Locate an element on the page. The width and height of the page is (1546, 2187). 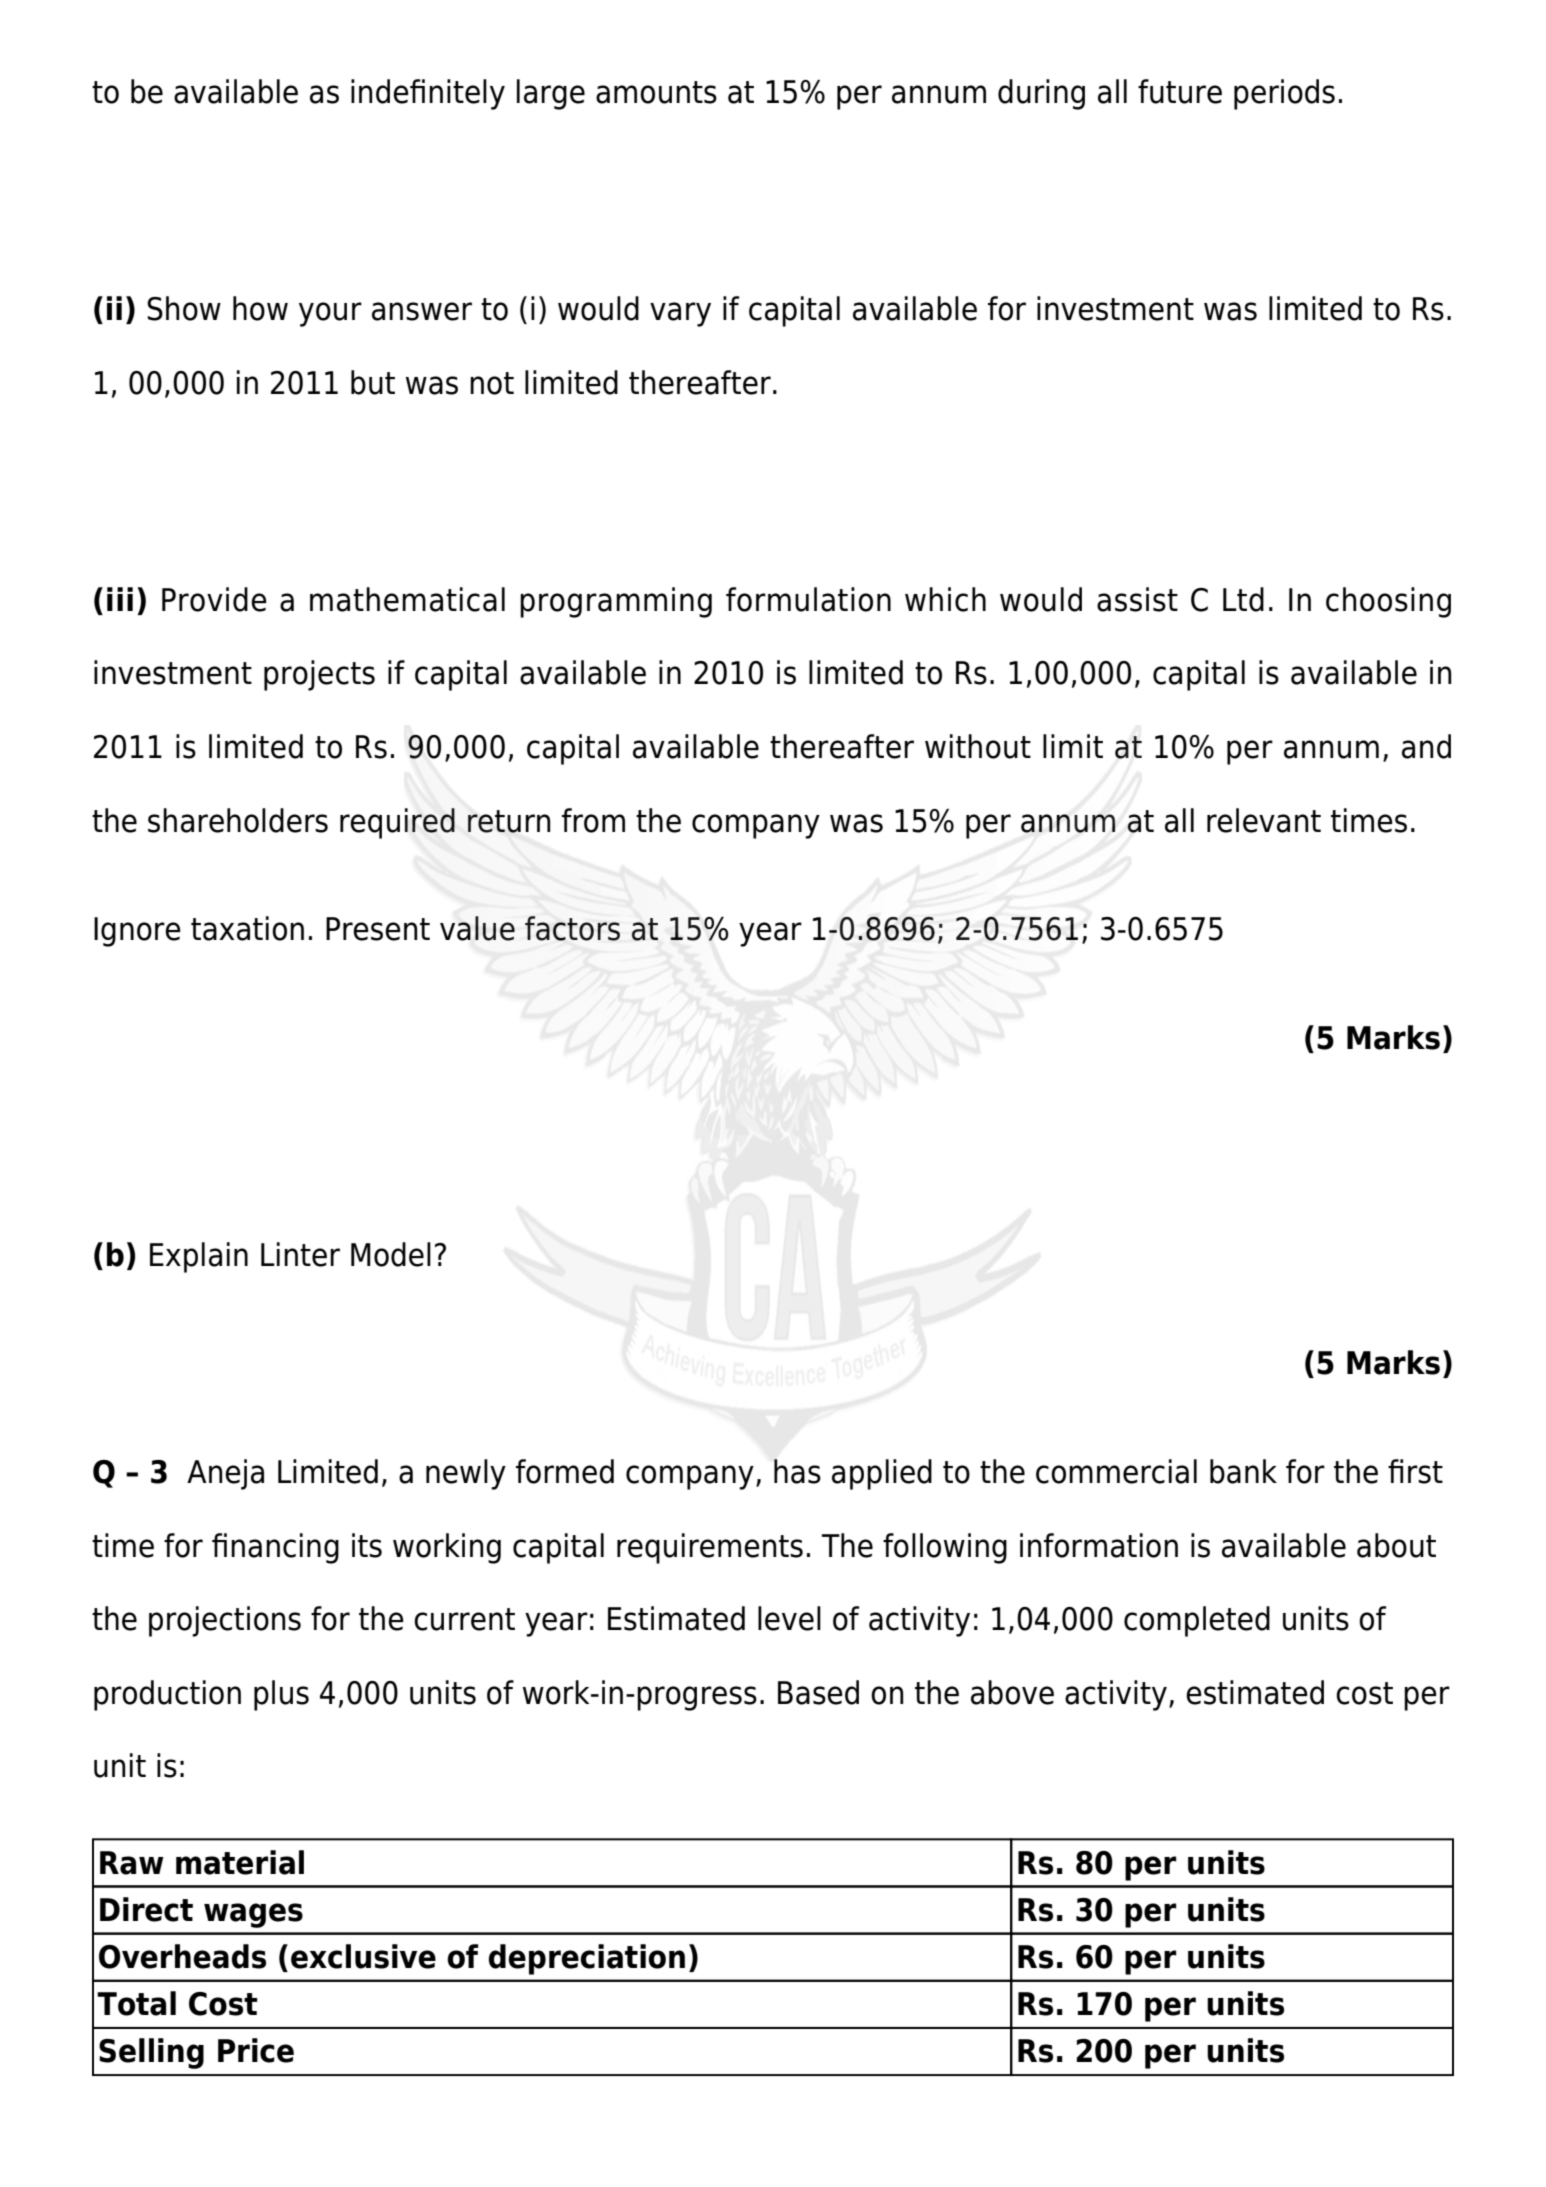
your is located at coordinates (330, 314).
